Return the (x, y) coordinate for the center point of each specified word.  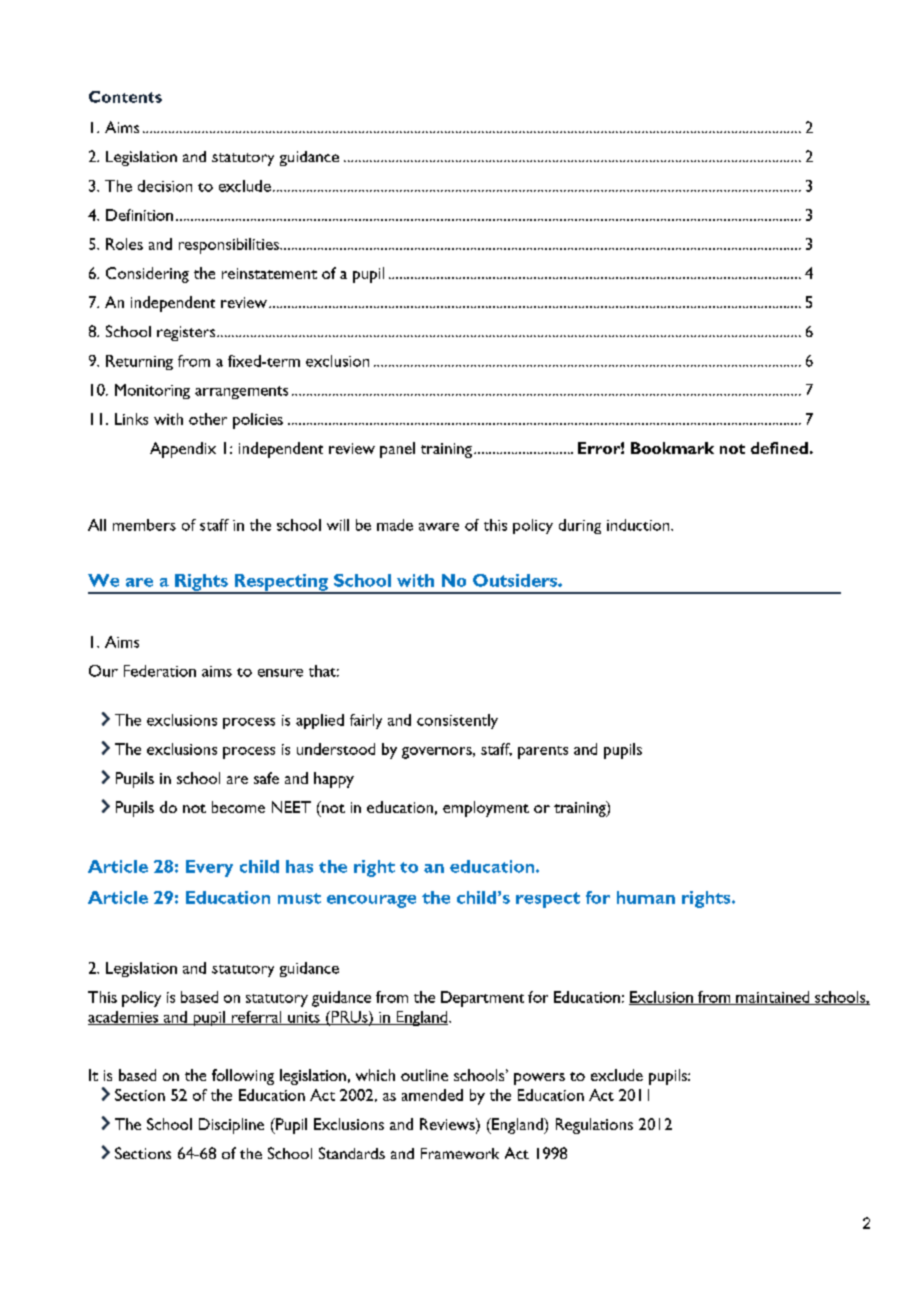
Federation (160, 671)
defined (779, 448)
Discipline (231, 1126)
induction (639, 525)
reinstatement (269, 273)
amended (432, 1095)
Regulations (594, 1126)
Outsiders (516, 580)
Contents (125, 97)
